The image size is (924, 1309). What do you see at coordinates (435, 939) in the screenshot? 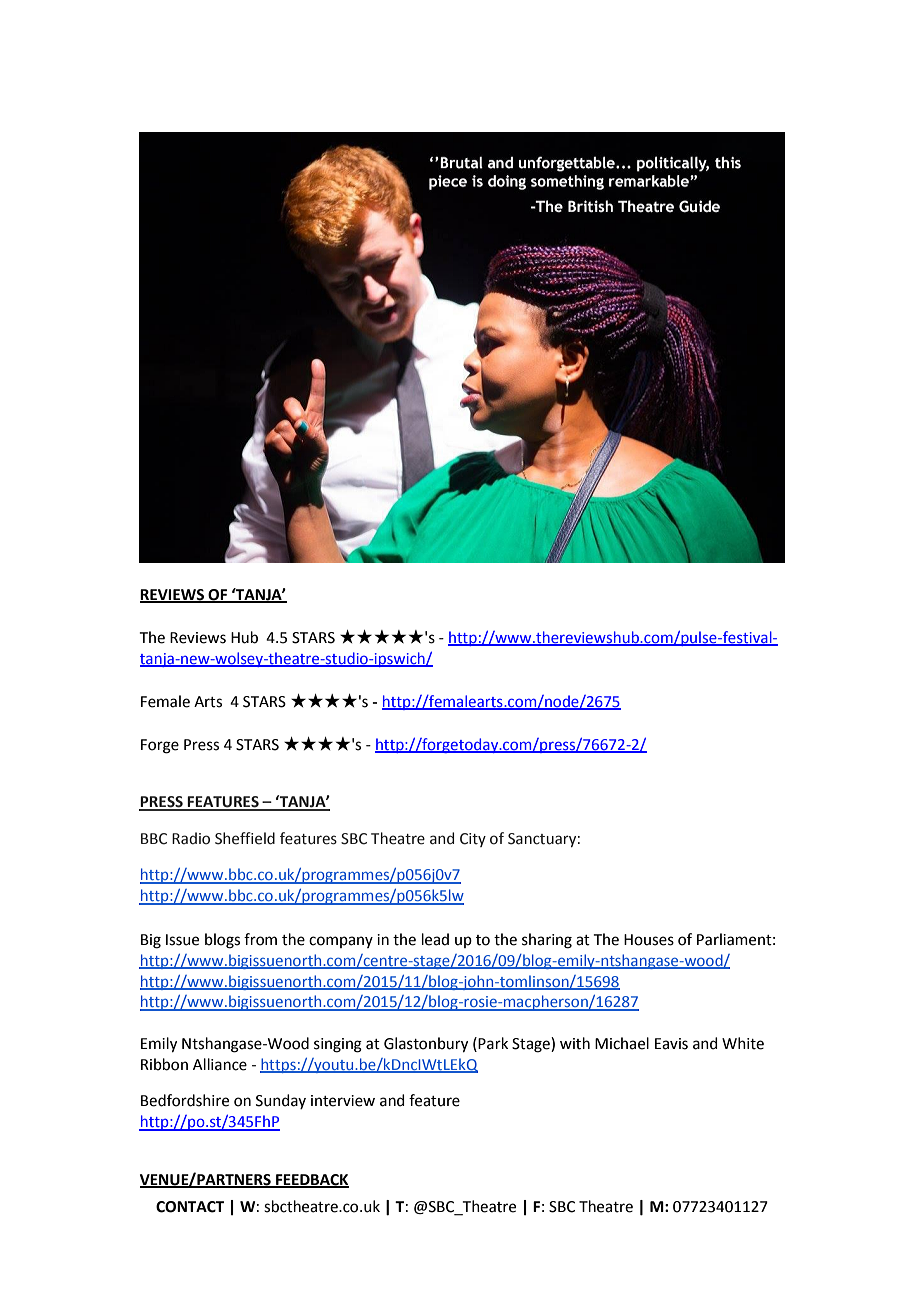
I see `lead` at bounding box center [435, 939].
